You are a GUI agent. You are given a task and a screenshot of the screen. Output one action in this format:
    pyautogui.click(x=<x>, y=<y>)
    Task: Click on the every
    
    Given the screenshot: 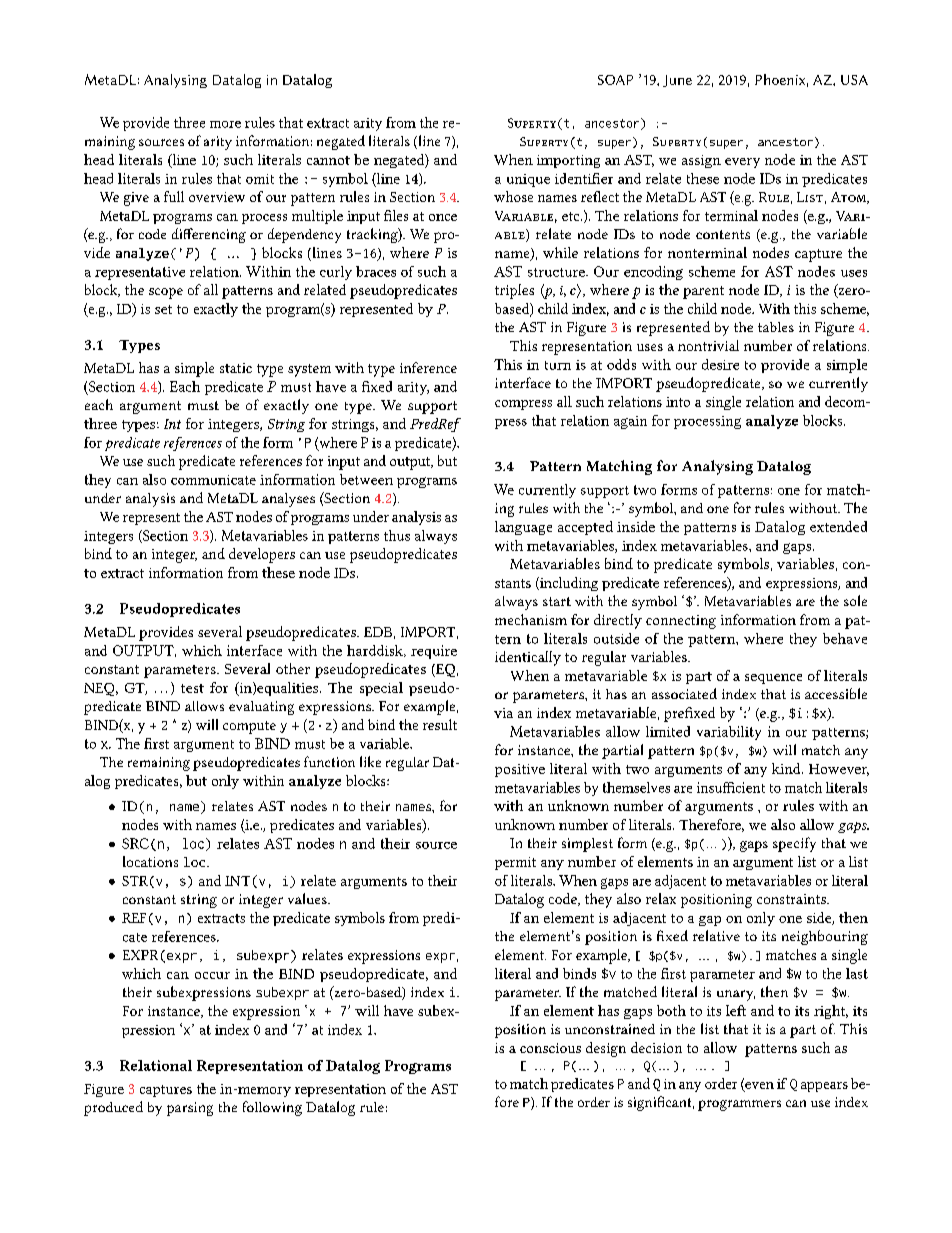 What is the action you would take?
    pyautogui.click(x=742, y=163)
